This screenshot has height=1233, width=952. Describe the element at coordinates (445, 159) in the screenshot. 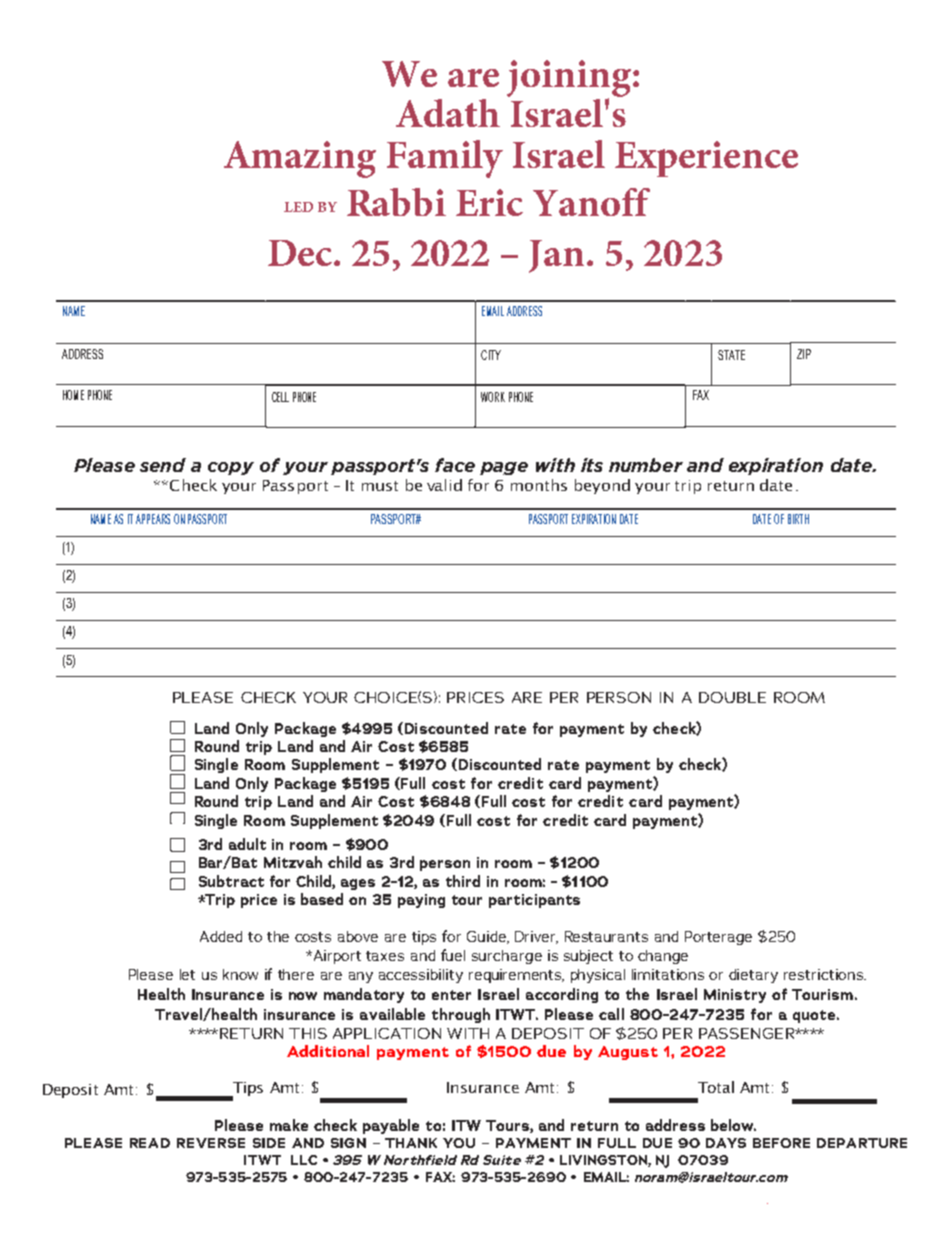

I see `Family` at that location.
